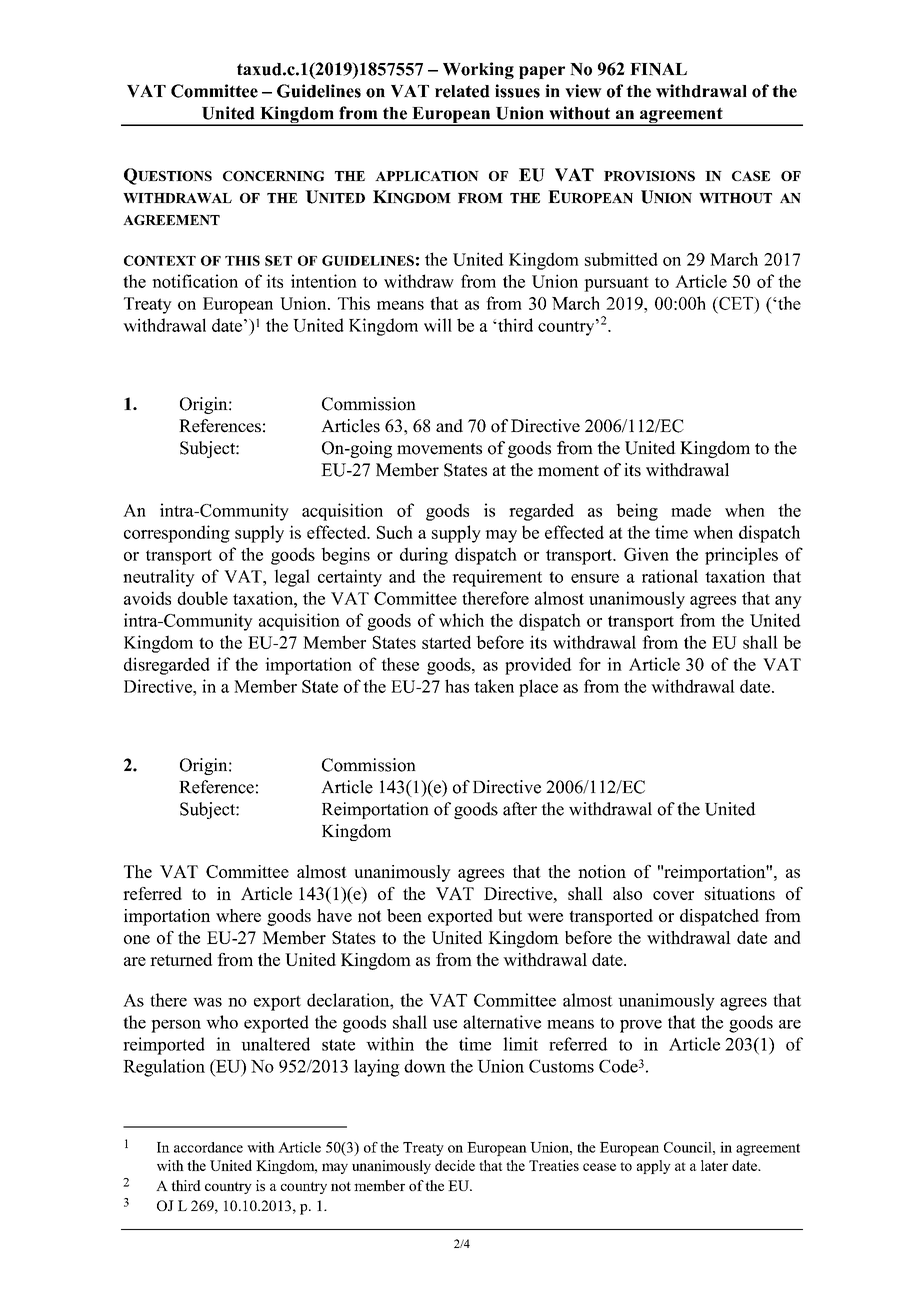  What do you see at coordinates (439, 449) in the page?
I see `movements` at bounding box center [439, 449].
